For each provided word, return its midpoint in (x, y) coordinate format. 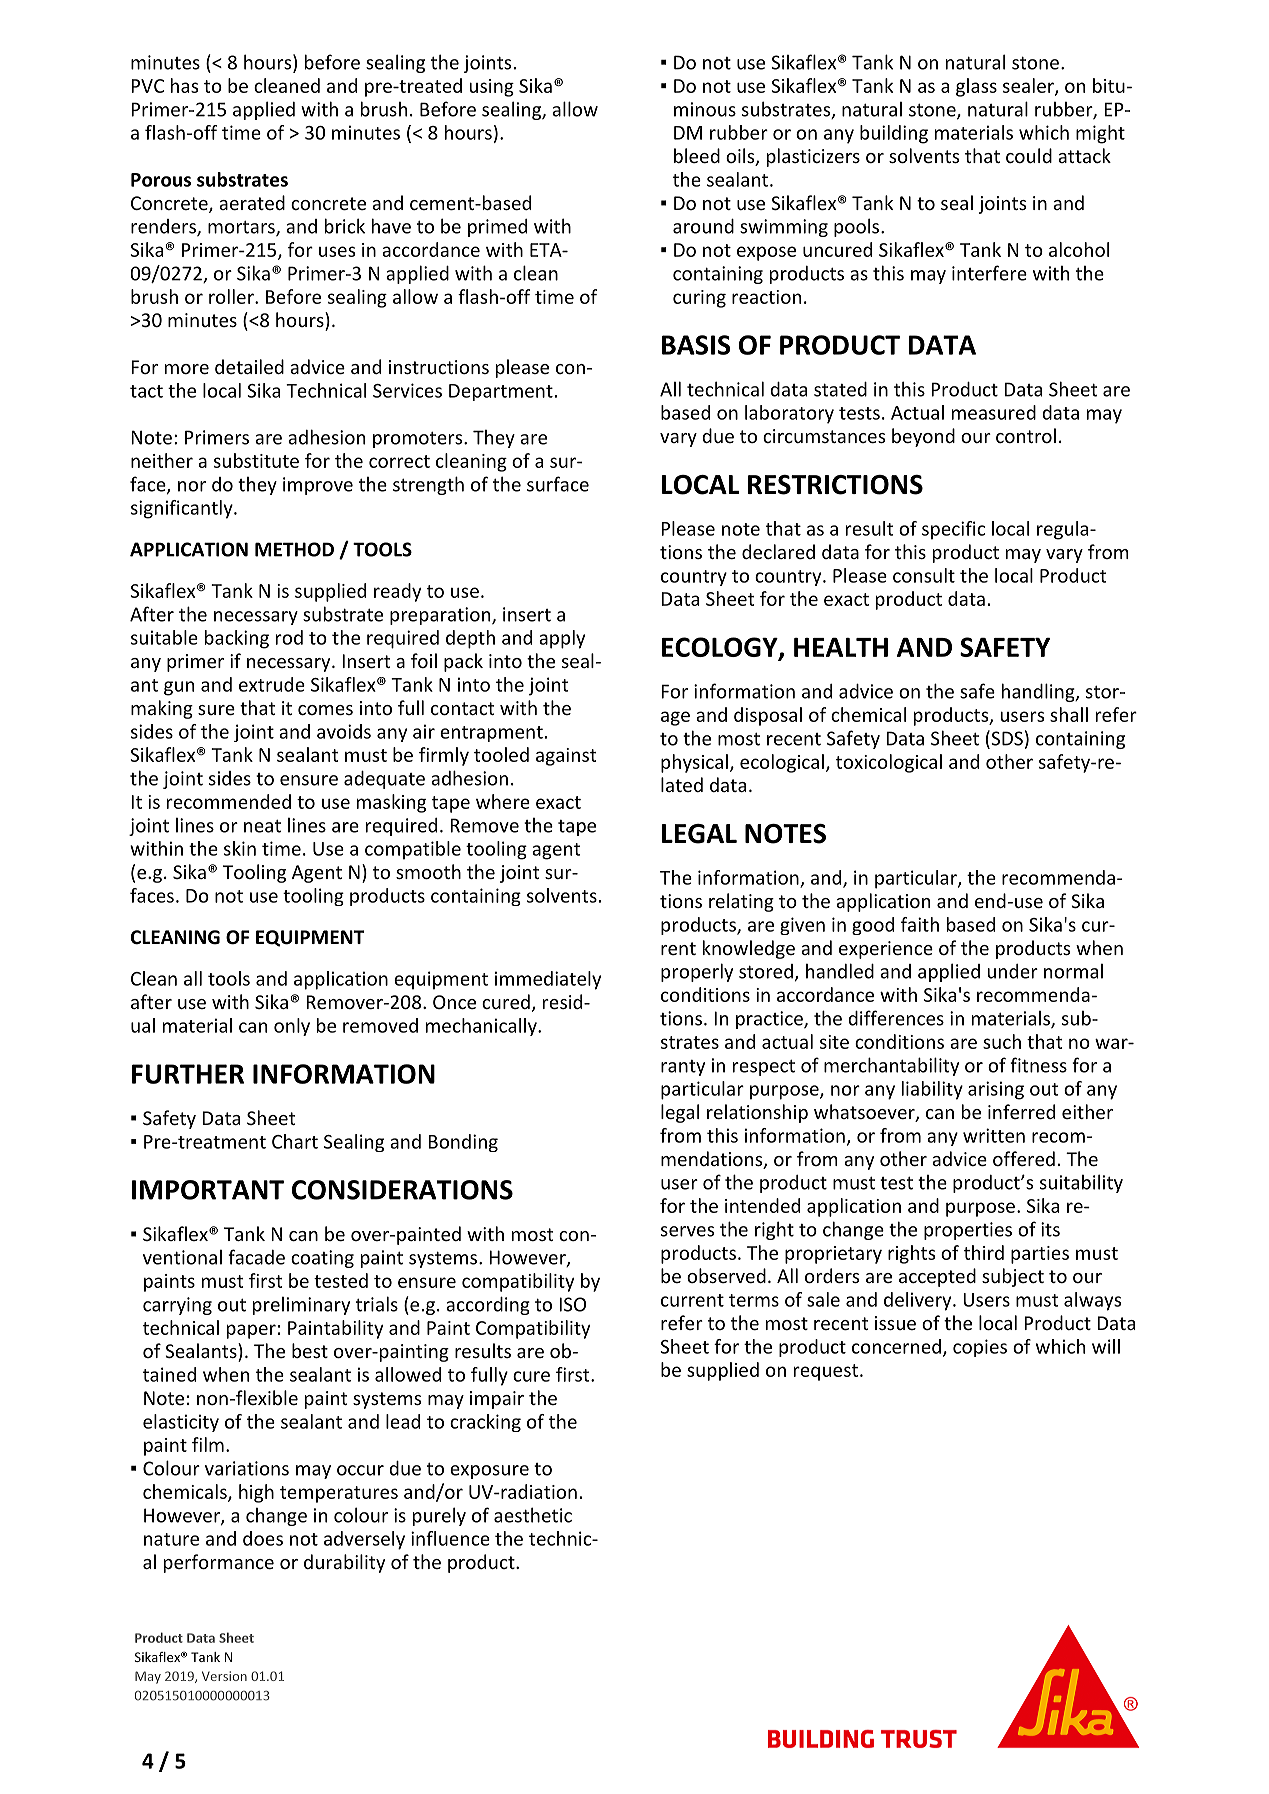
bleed (697, 155)
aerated (252, 202)
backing (237, 639)
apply (562, 639)
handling (1039, 692)
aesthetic (533, 1515)
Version (224, 1676)
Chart (295, 1141)
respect (764, 1068)
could (1029, 155)
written (994, 1135)
